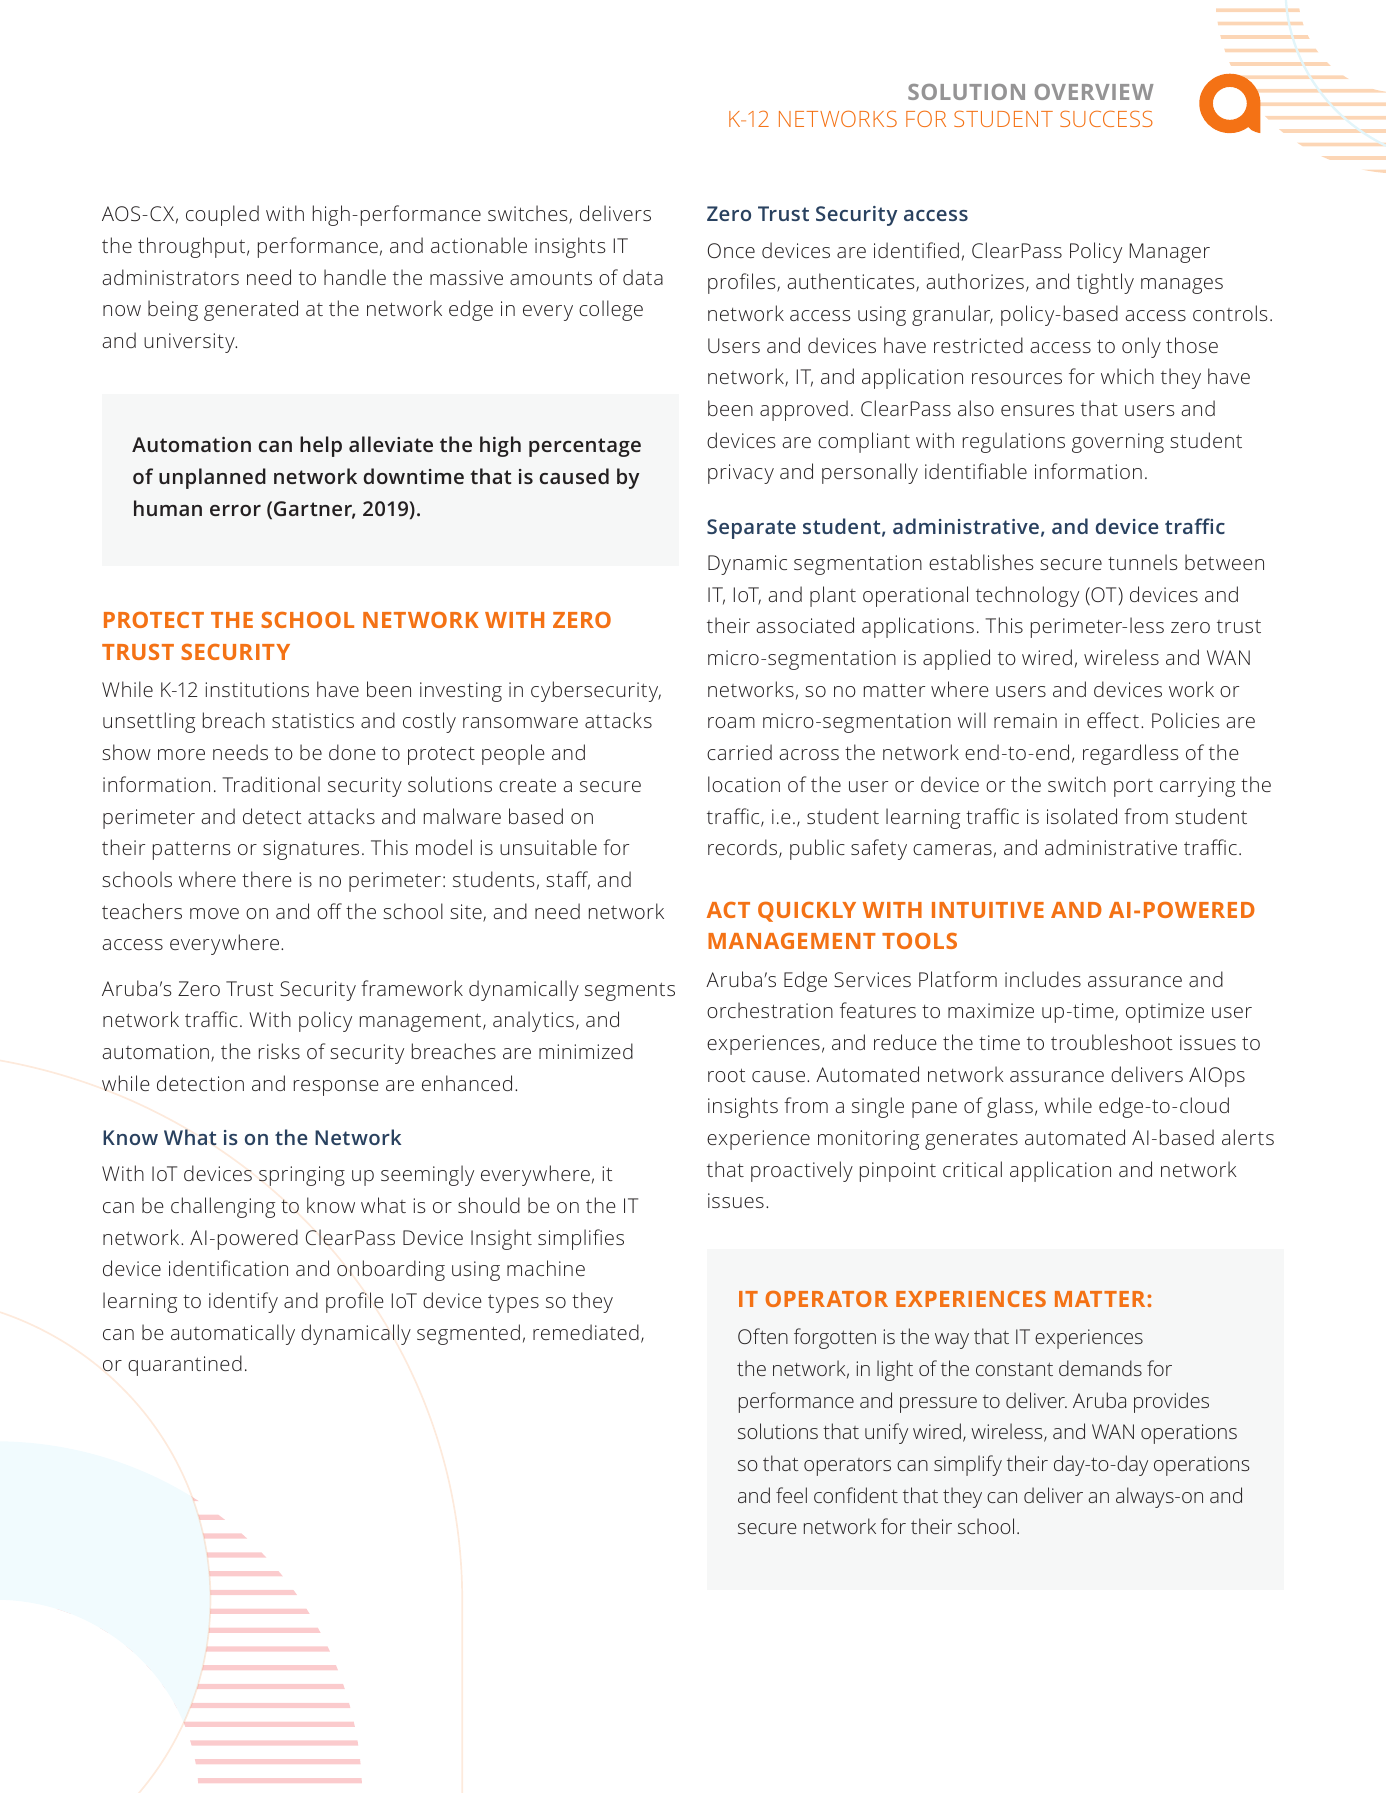 This screenshot has width=1386, height=1793. Describe the element at coordinates (1113, 720) in the screenshot. I see `effect` at that location.
